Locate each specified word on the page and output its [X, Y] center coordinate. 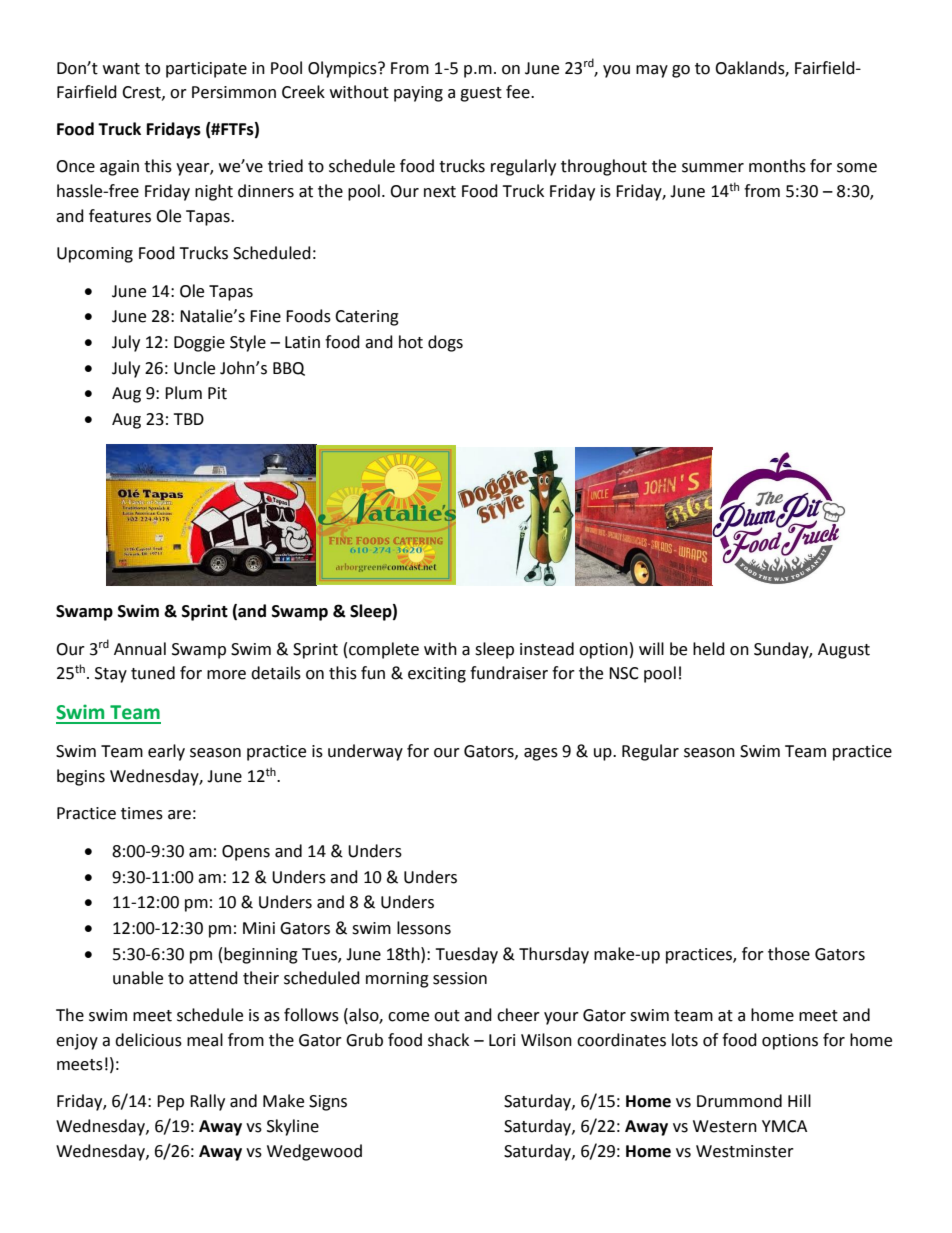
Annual [140, 649]
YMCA [784, 1126]
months [777, 166]
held [709, 649]
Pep [170, 1103]
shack [448, 1040]
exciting [437, 675]
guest [481, 94]
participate [206, 70]
